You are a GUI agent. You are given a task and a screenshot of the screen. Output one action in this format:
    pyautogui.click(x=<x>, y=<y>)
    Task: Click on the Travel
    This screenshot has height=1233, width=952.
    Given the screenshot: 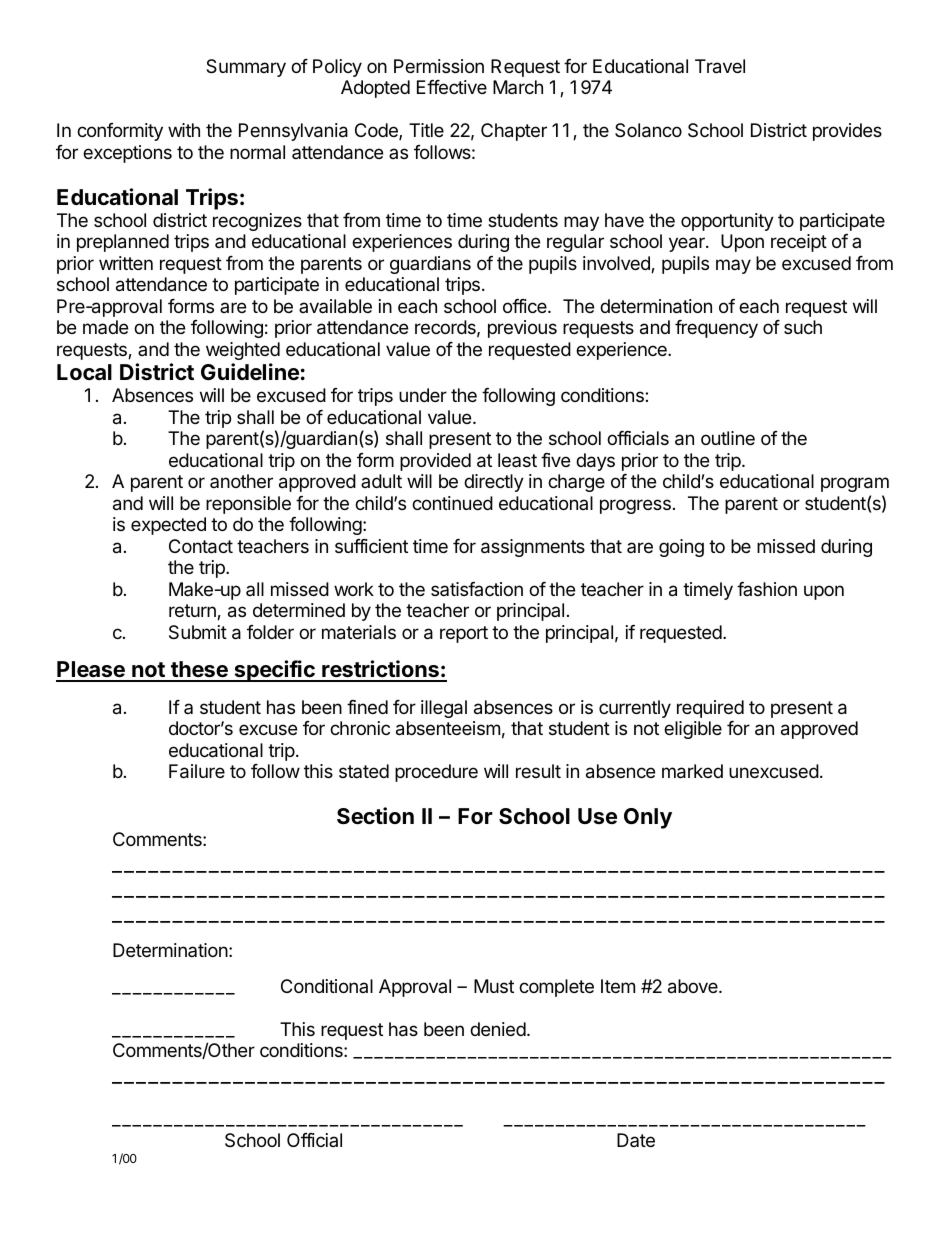 What is the action you would take?
    pyautogui.click(x=720, y=66)
